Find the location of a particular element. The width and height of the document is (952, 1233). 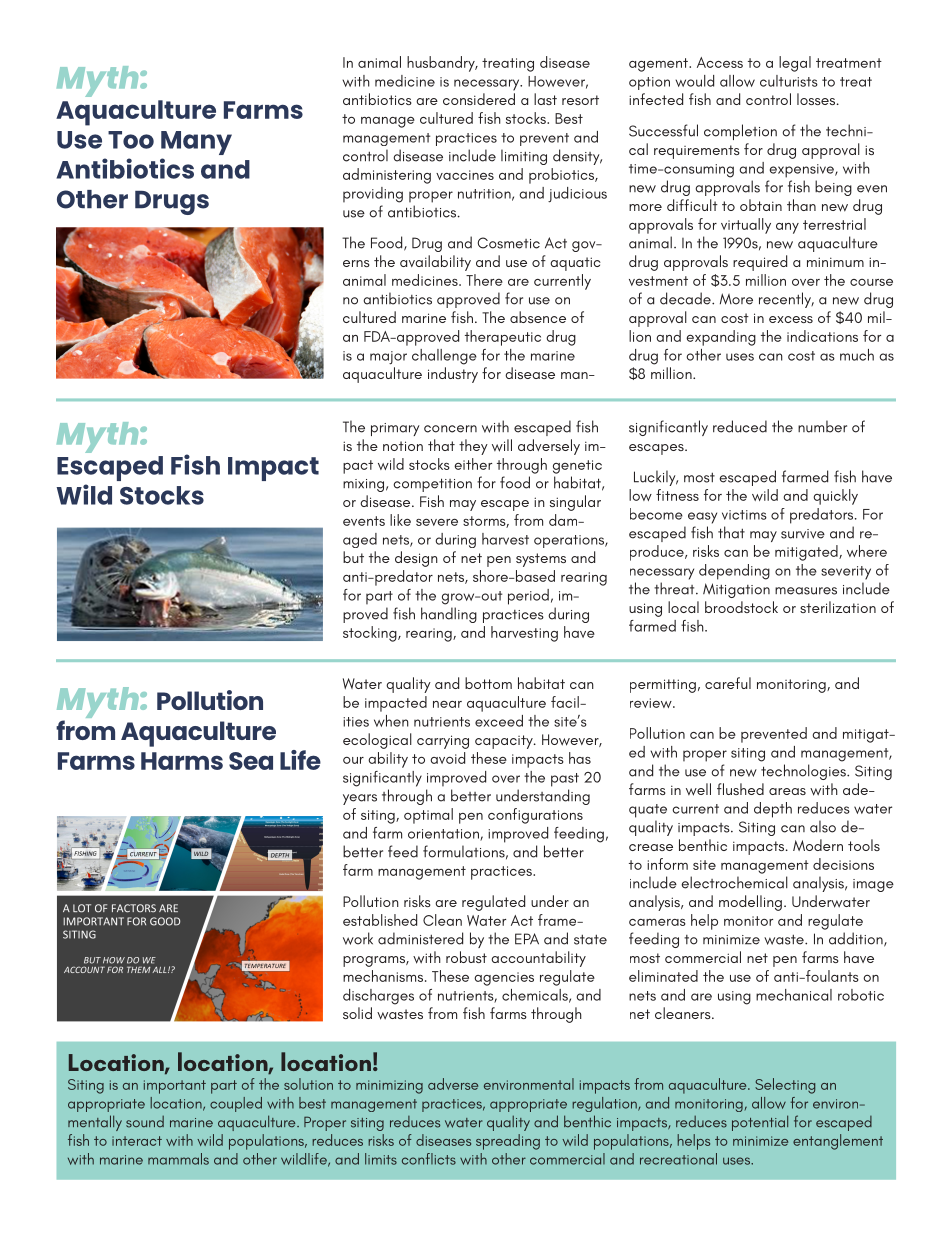

but is located at coordinates (353, 557).
